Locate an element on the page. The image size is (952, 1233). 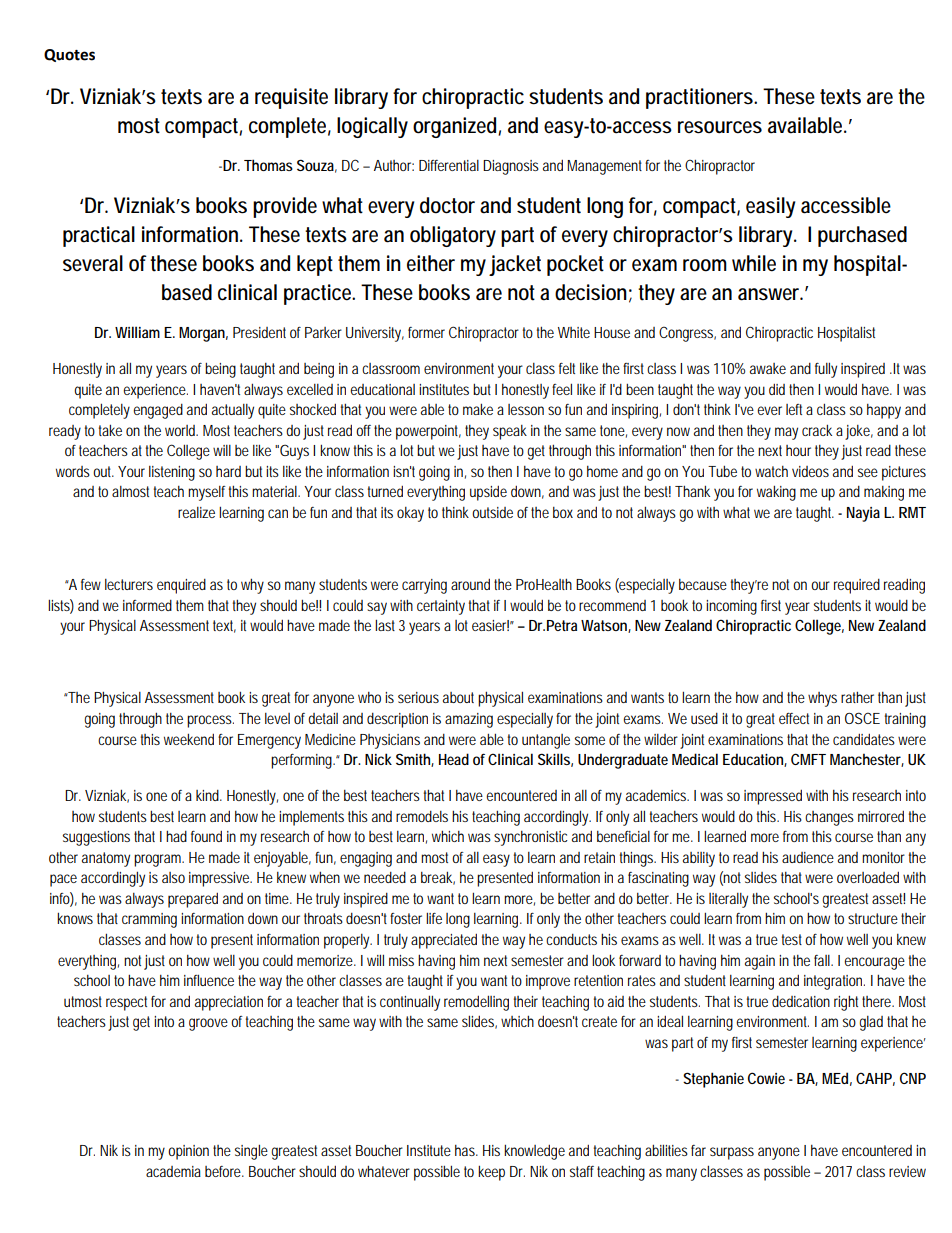
answer is located at coordinates (770, 294).
